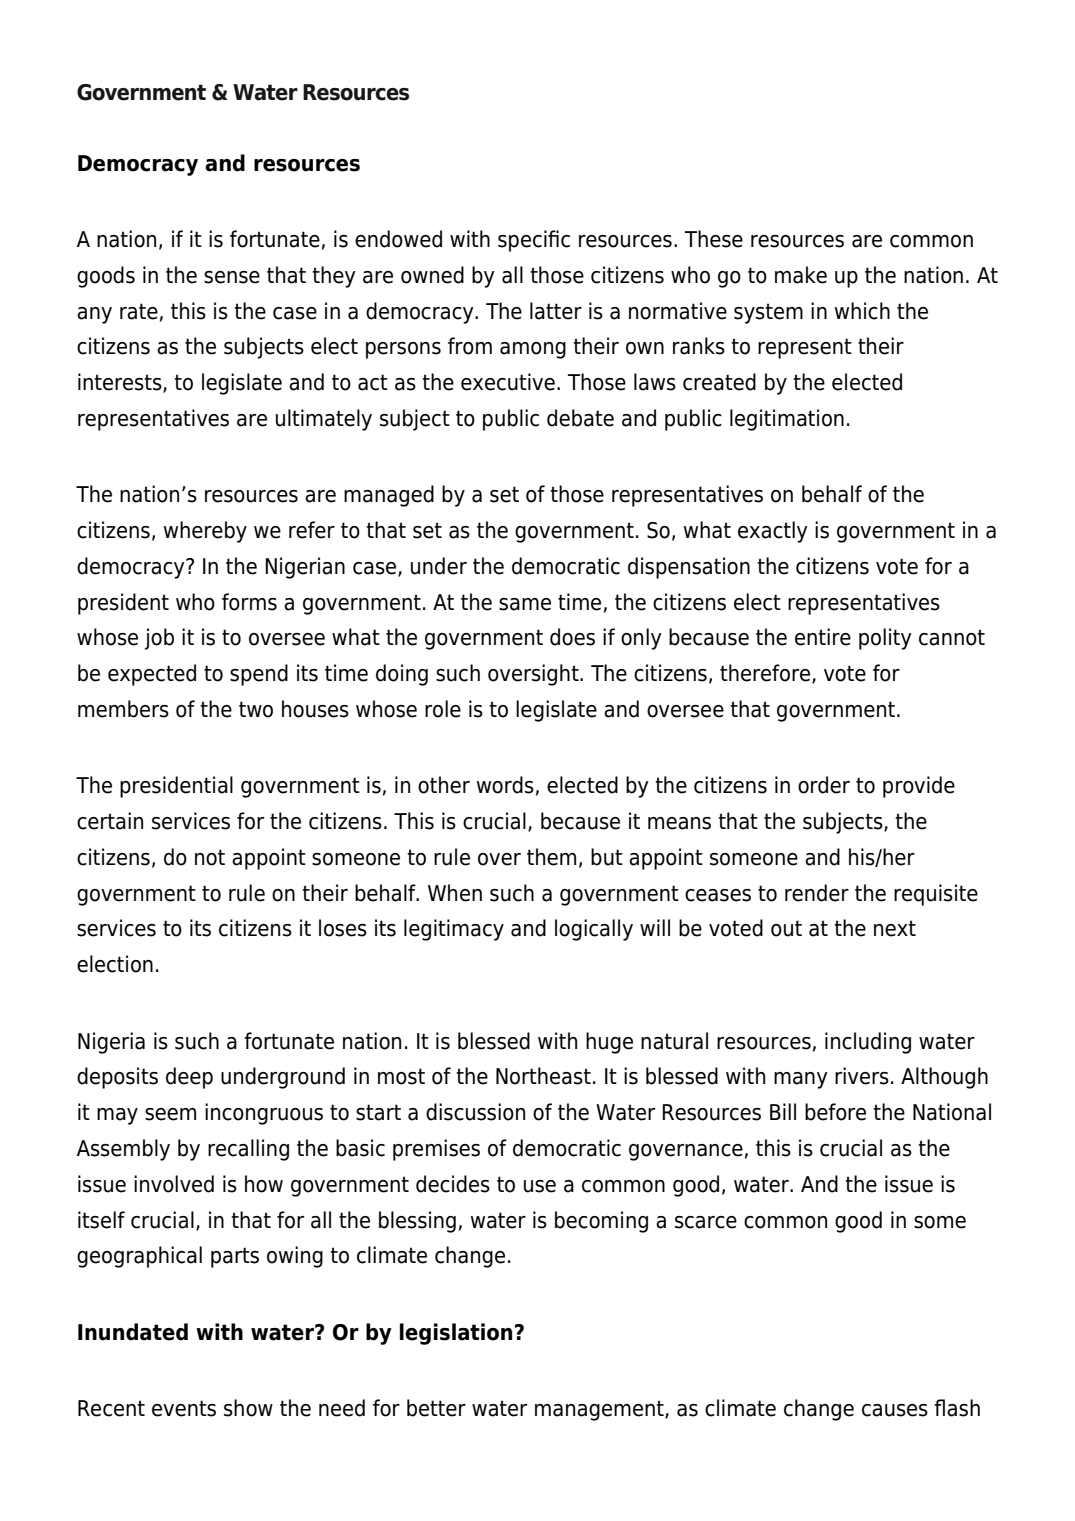 This screenshot has height=1521, width=1075. What do you see at coordinates (868, 1043) in the screenshot?
I see `including` at bounding box center [868, 1043].
